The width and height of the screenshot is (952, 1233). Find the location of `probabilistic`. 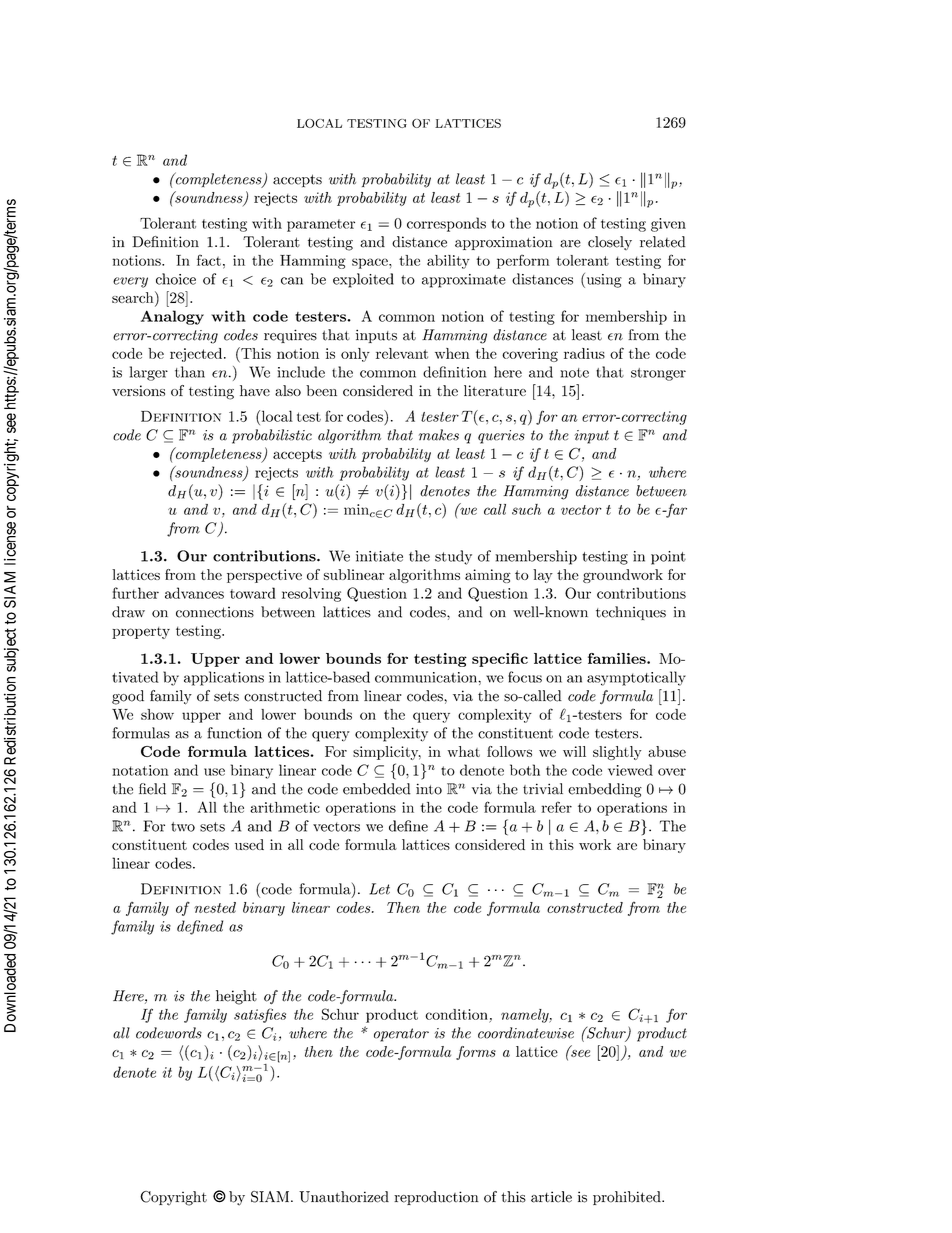

probabilistic is located at coordinates (272, 436).
